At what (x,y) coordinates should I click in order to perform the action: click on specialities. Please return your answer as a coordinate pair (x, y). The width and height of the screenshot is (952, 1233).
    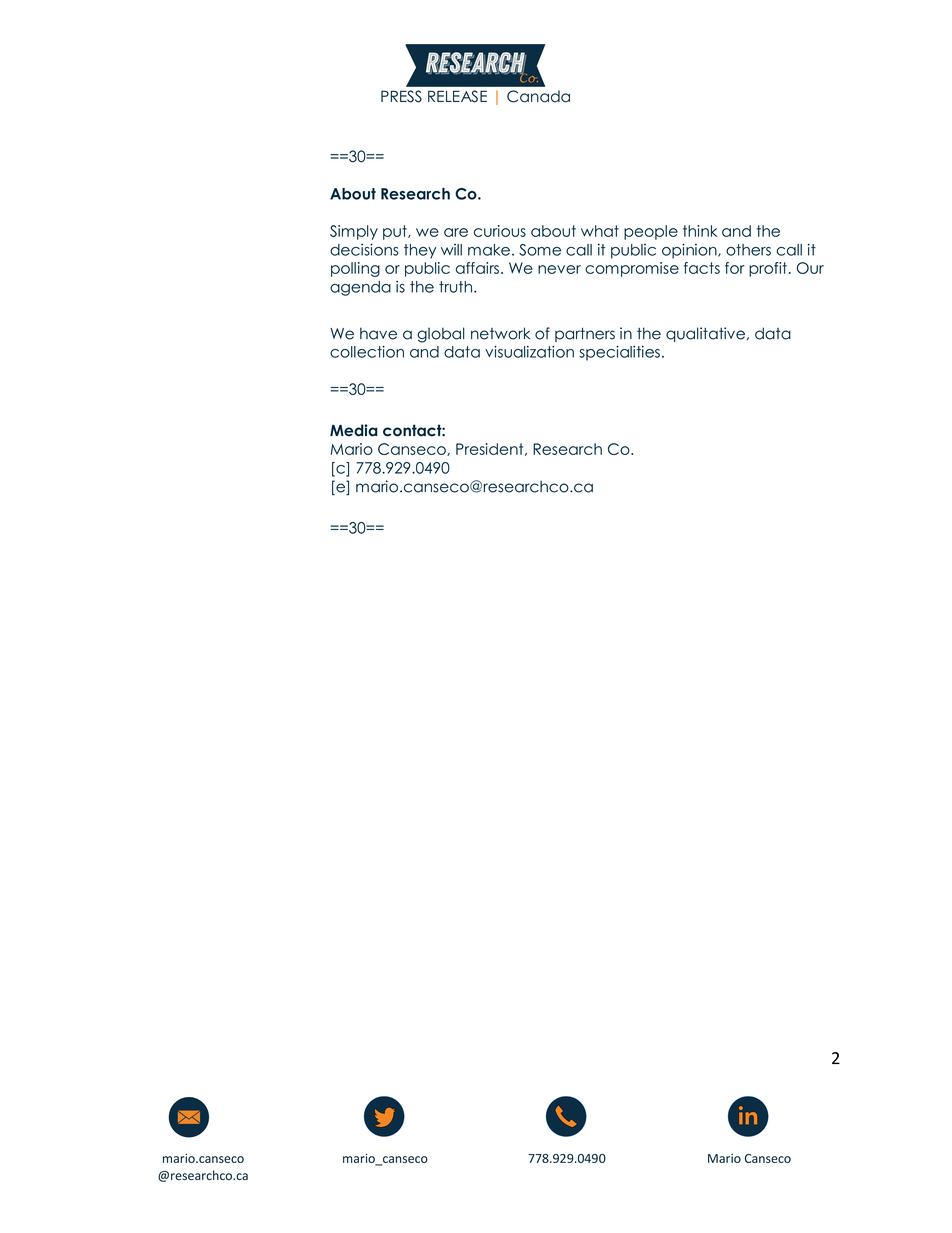
    Looking at the image, I should click on (619, 353).
